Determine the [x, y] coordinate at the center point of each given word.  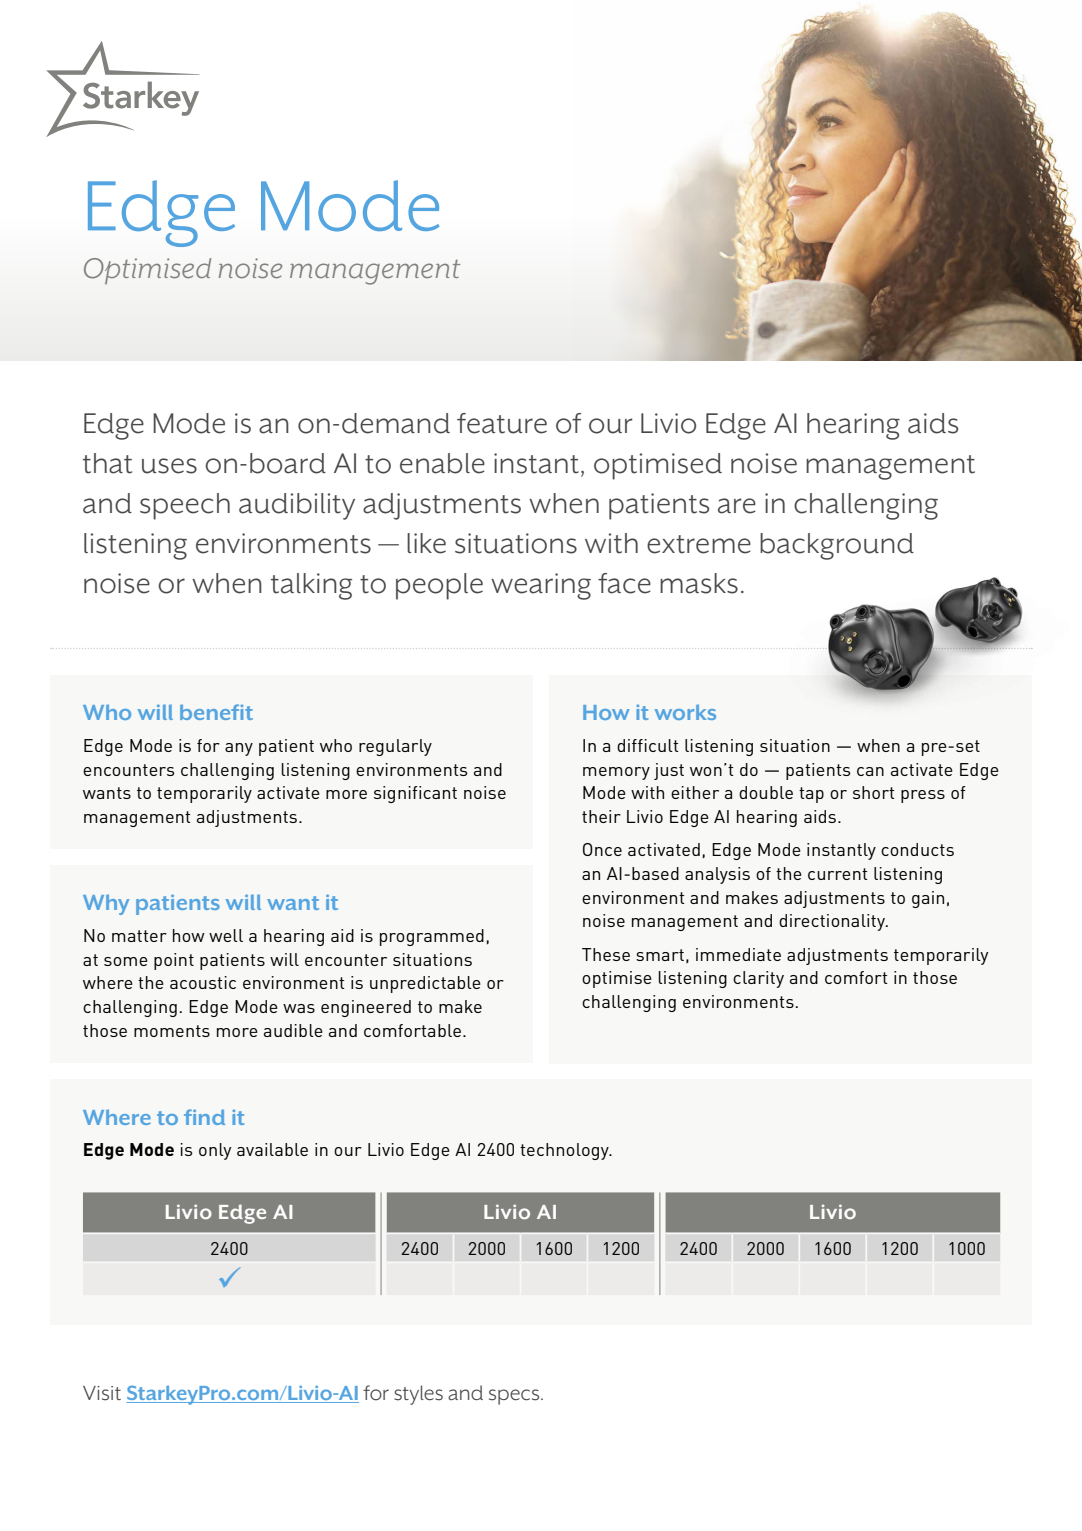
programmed [432, 937]
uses [169, 466]
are [737, 506]
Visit [102, 1393]
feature [502, 423]
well [226, 935]
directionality [833, 922]
